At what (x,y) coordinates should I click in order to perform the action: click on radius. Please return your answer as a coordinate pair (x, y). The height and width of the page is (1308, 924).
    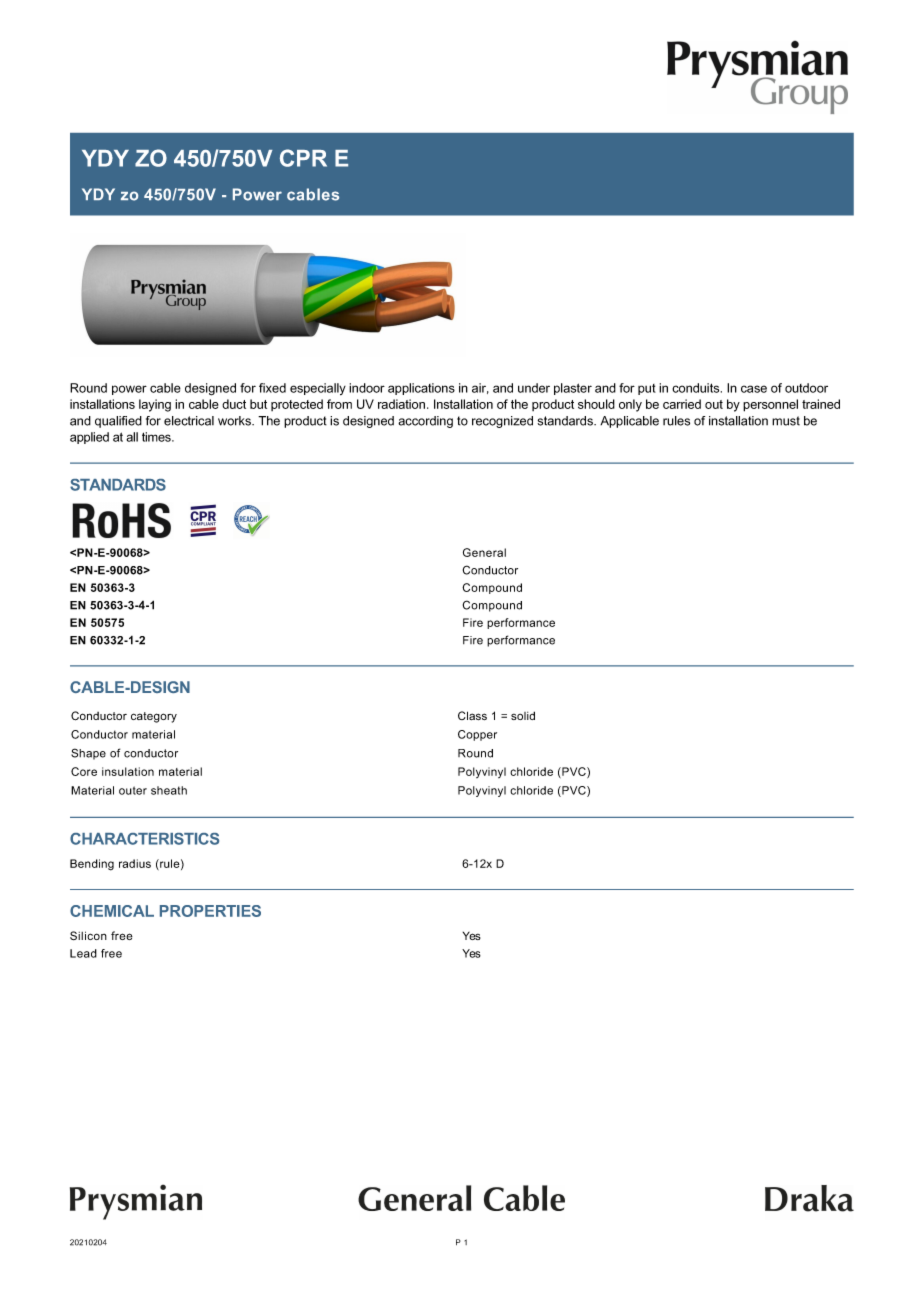
    Looking at the image, I should click on (135, 863).
